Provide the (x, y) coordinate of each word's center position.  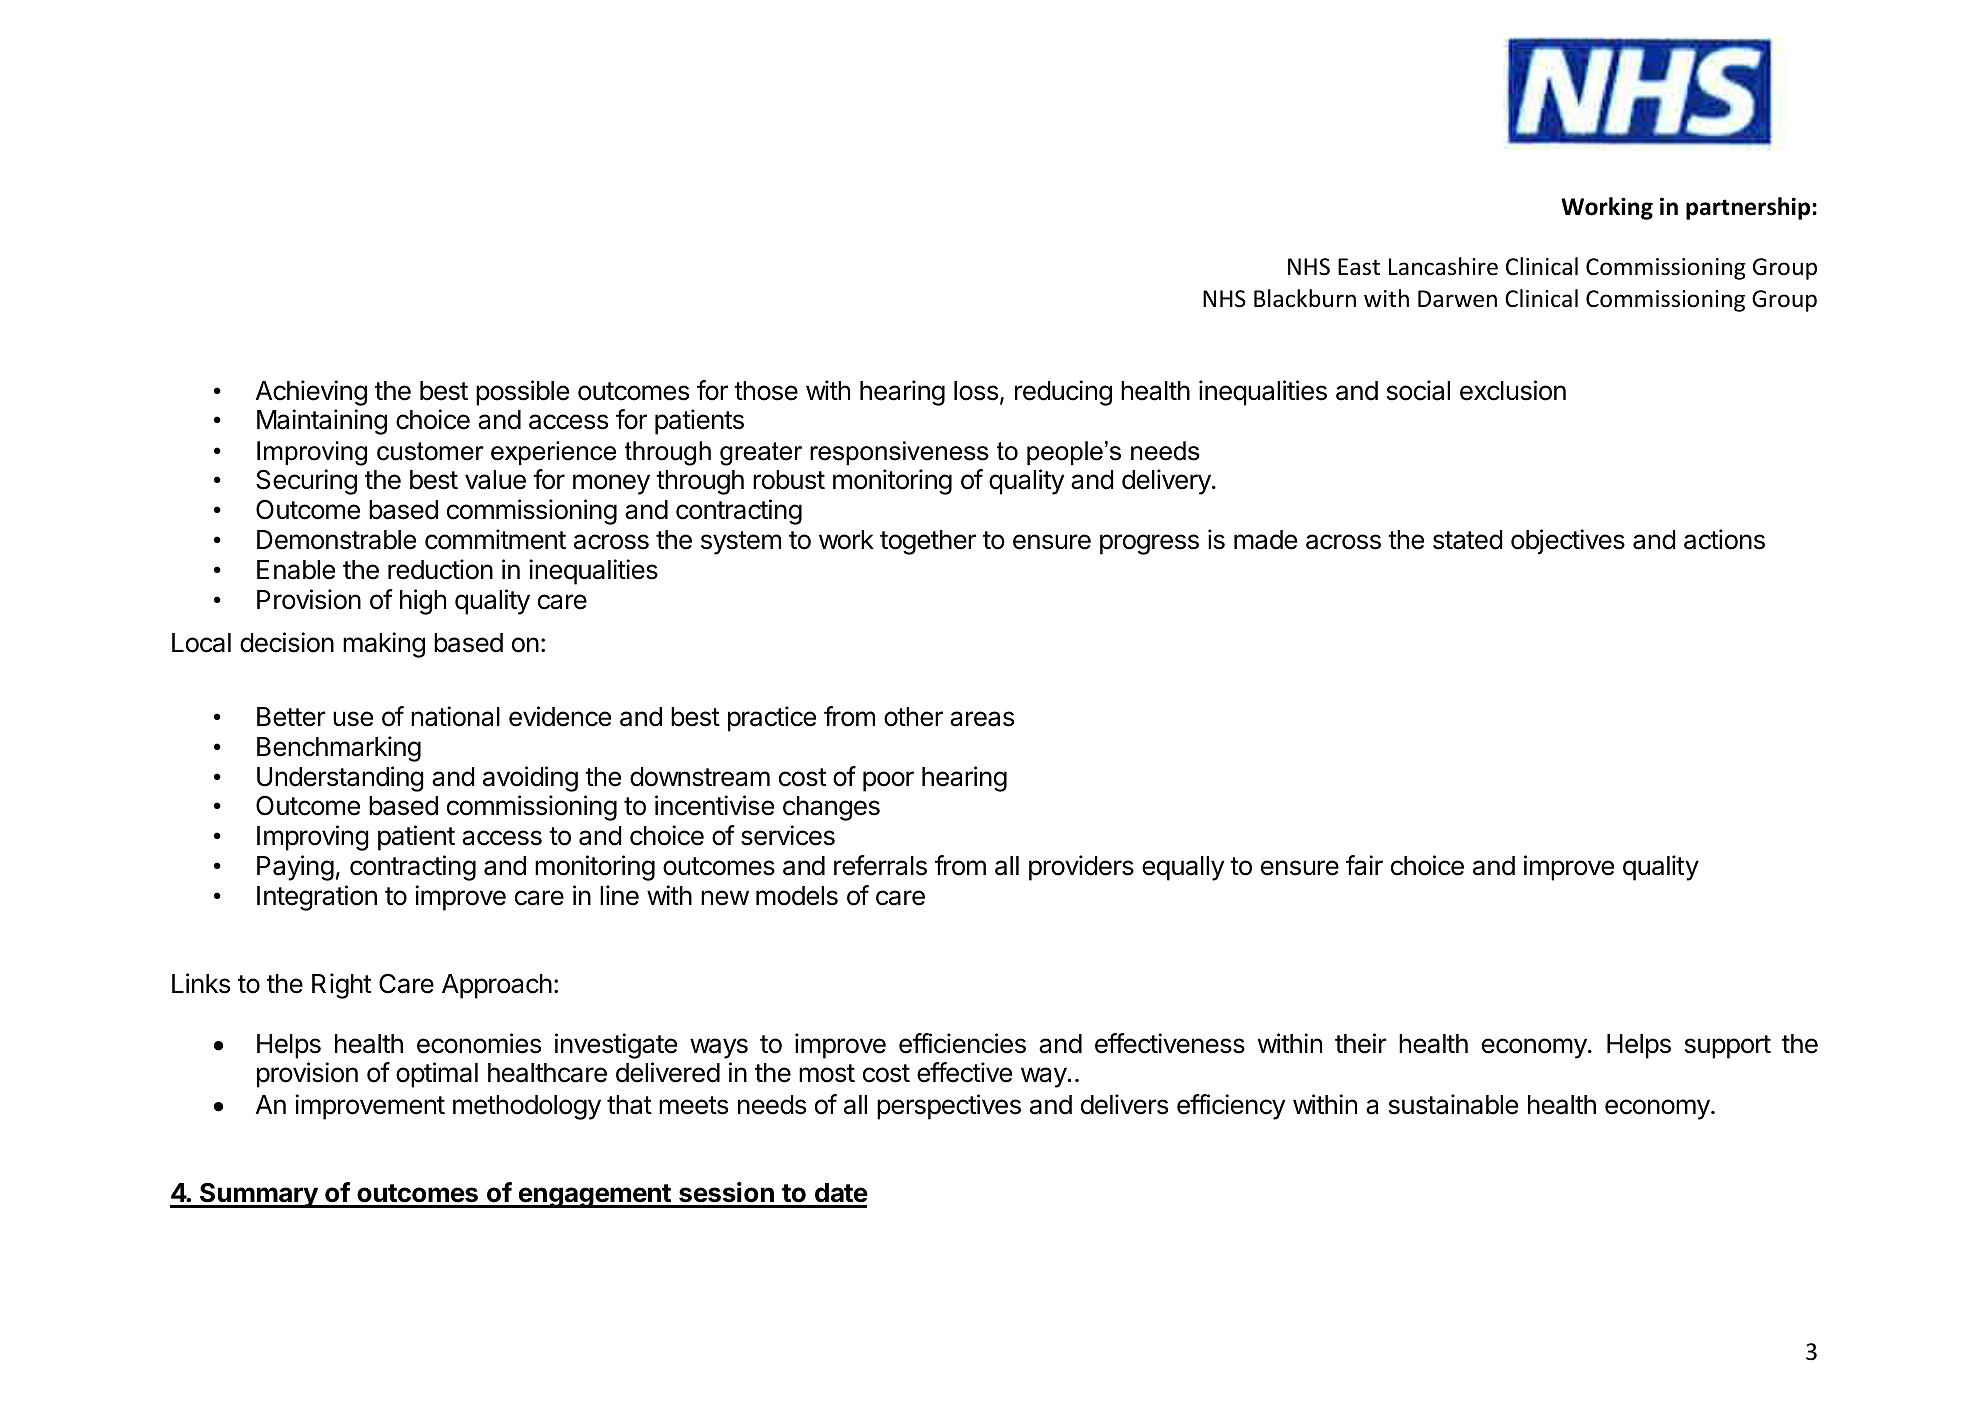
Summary (259, 1195)
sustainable (1453, 1104)
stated (1468, 540)
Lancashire (1443, 266)
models (797, 896)
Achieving (311, 393)
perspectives (949, 1107)
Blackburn (1305, 298)
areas (982, 719)
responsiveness (899, 453)
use (353, 719)
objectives (1568, 542)
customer (430, 451)
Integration (317, 898)
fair (1364, 865)
